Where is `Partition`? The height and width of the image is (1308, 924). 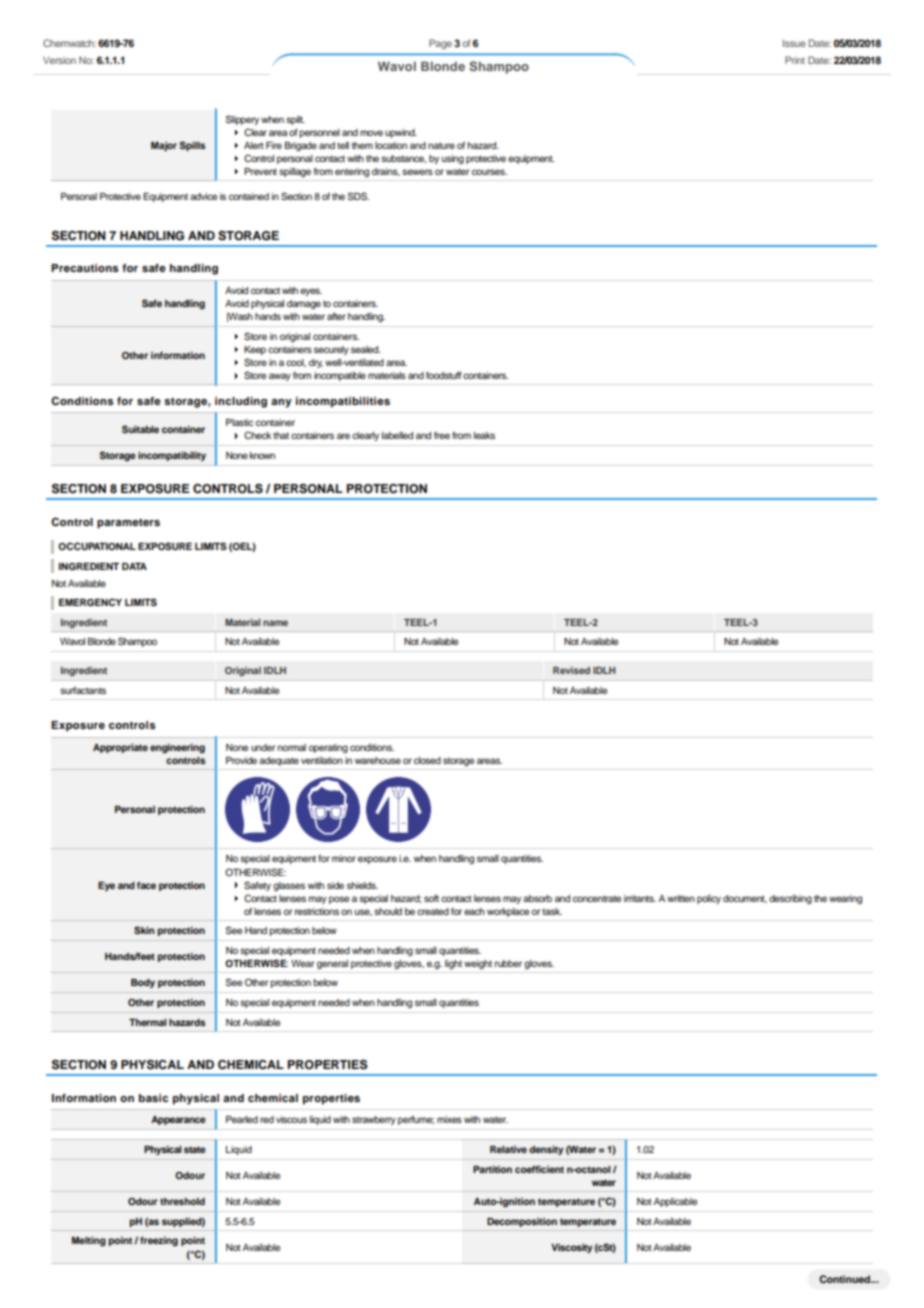 Partition is located at coordinates (492, 1169).
